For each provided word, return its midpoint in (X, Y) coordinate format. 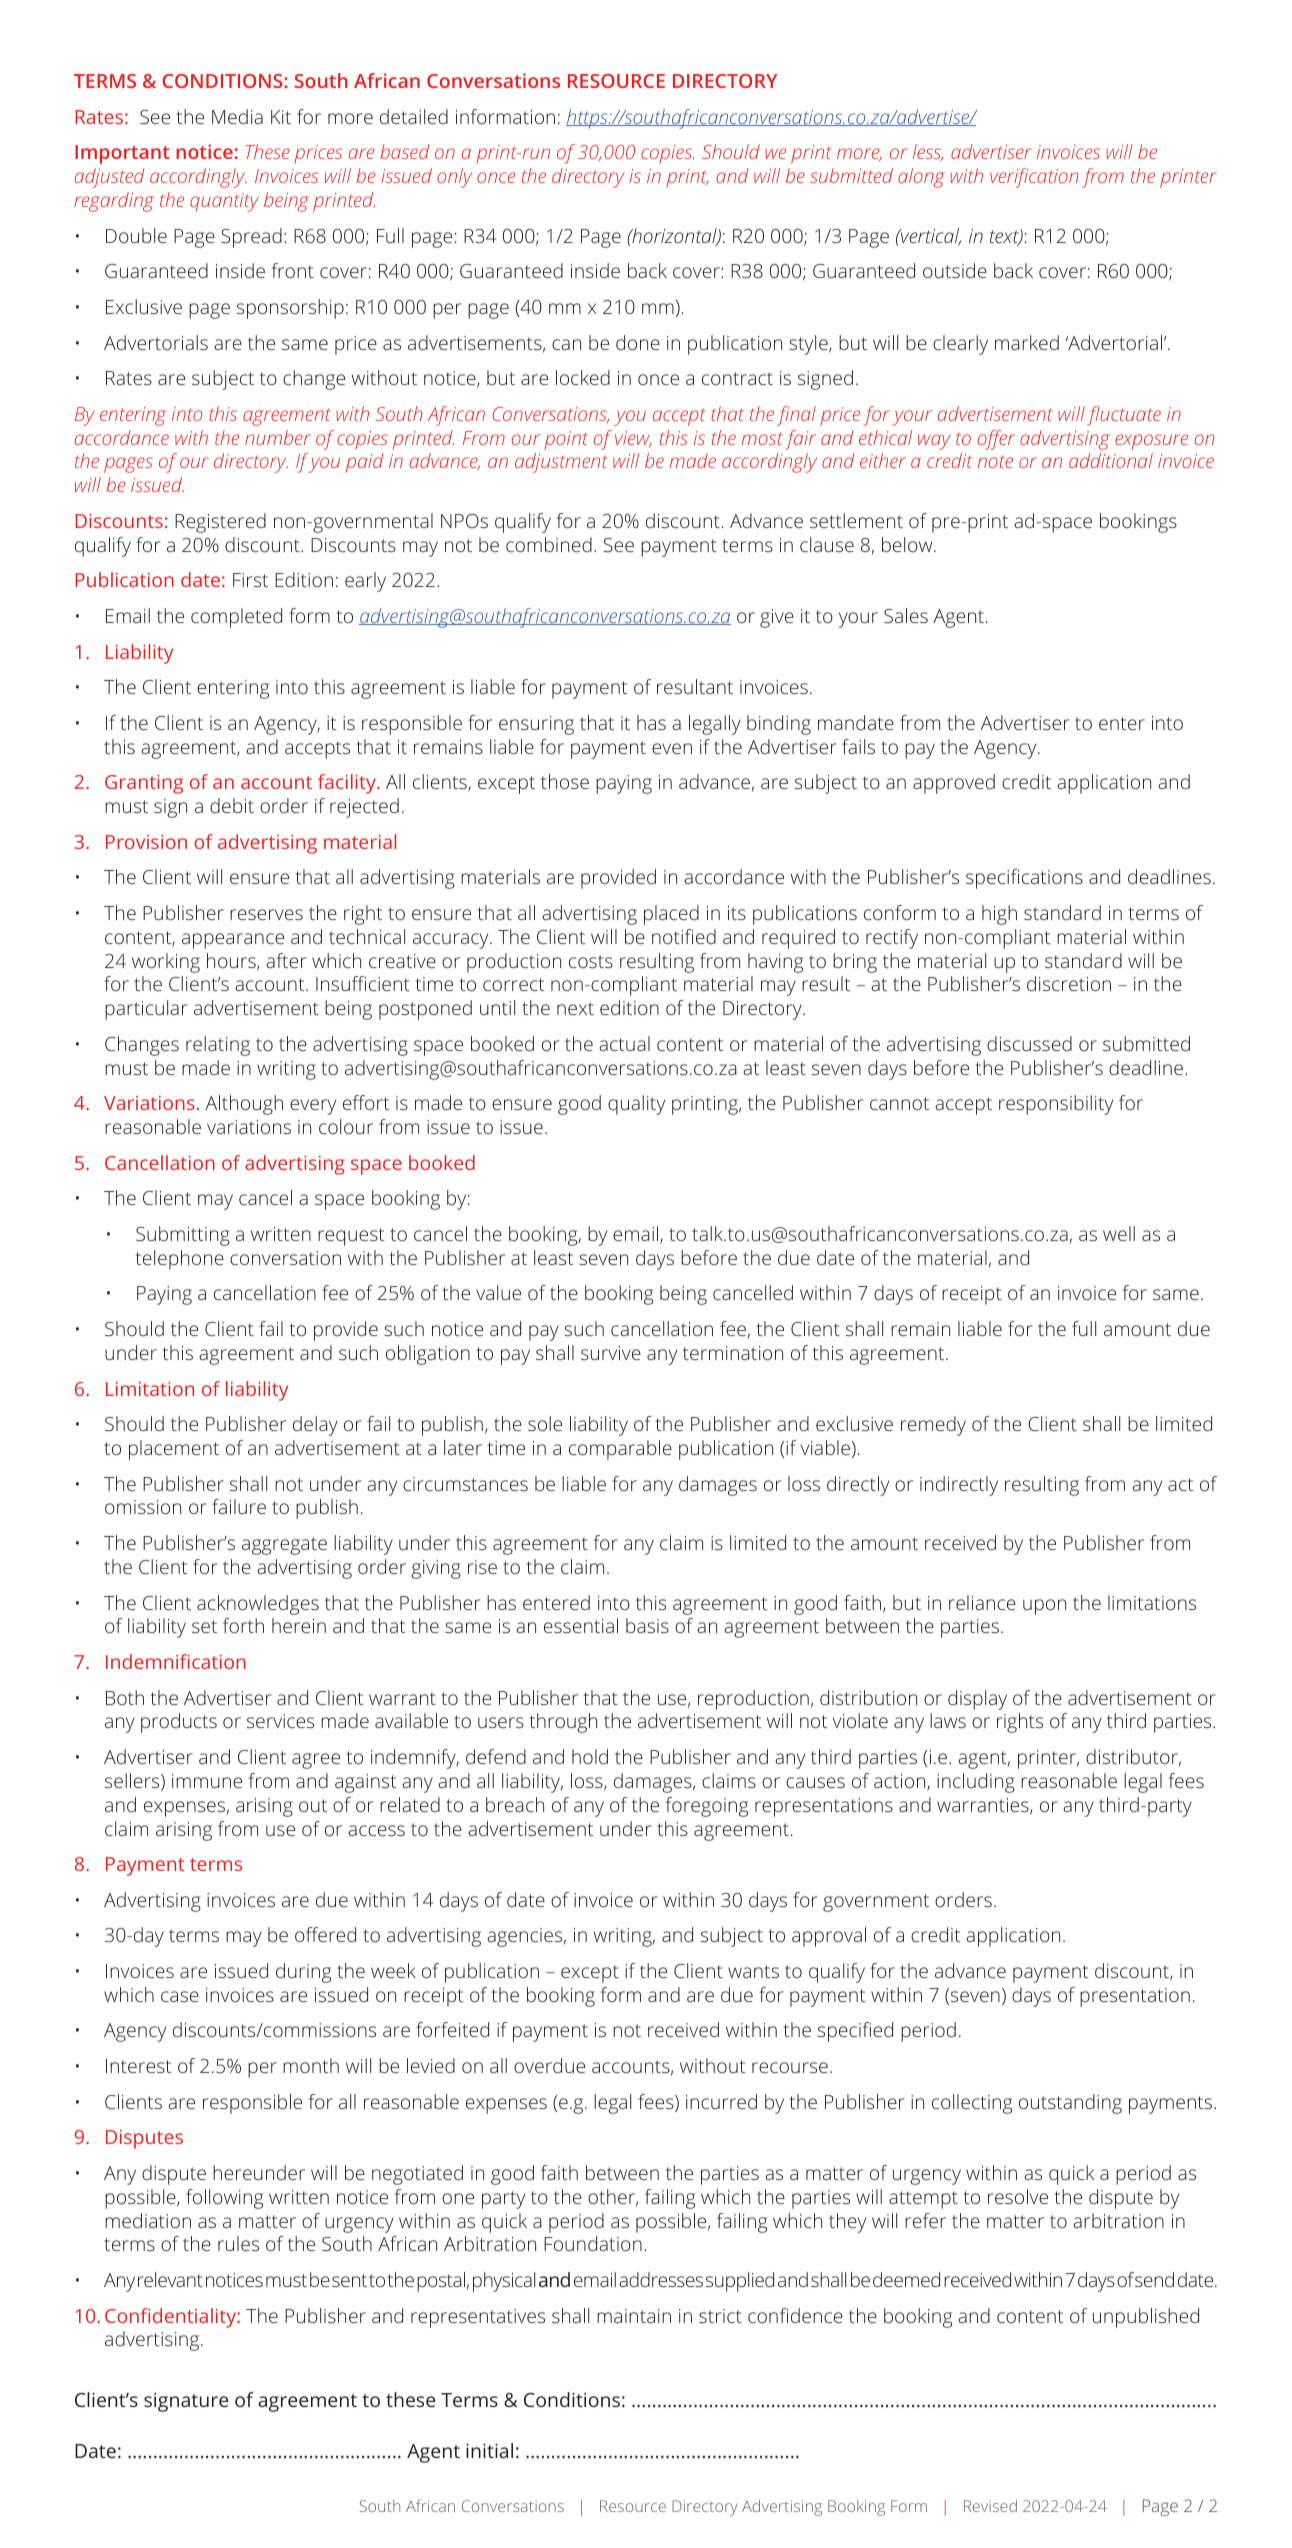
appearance (233, 941)
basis (647, 1625)
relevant (170, 2279)
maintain (634, 2316)
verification (1034, 178)
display (977, 1700)
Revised (990, 2506)
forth (243, 1625)
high (999, 915)
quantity (224, 202)
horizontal (674, 237)
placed (671, 915)
